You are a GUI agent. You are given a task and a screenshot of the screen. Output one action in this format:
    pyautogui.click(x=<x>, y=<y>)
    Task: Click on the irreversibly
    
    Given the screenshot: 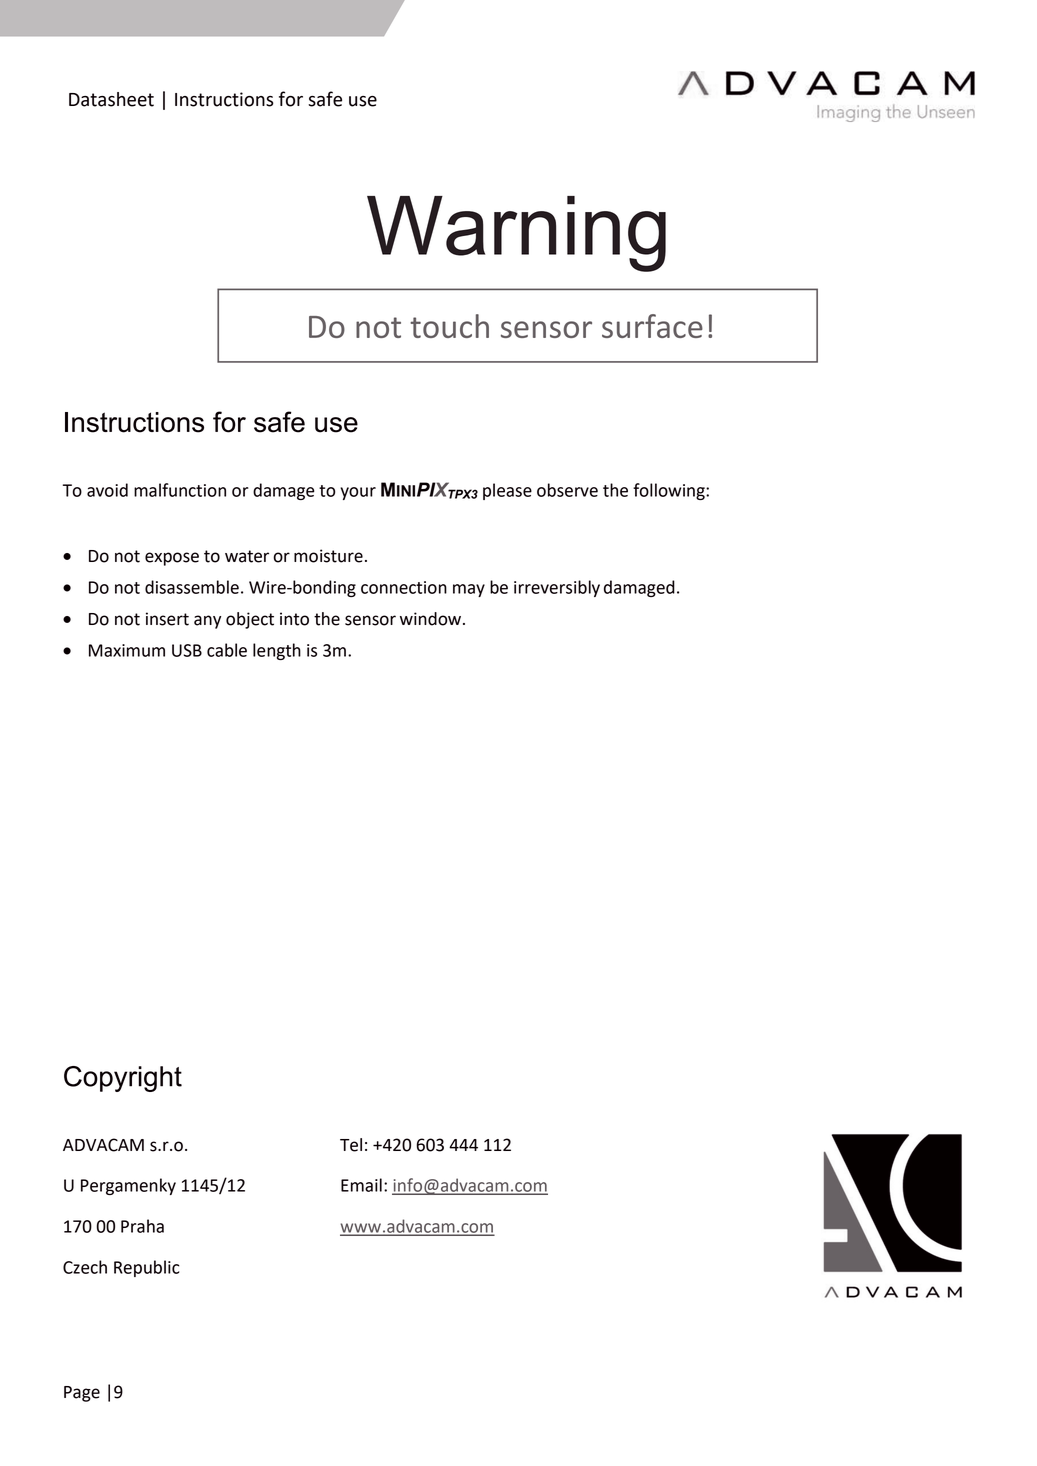 What is the action you would take?
    pyautogui.click(x=557, y=588)
